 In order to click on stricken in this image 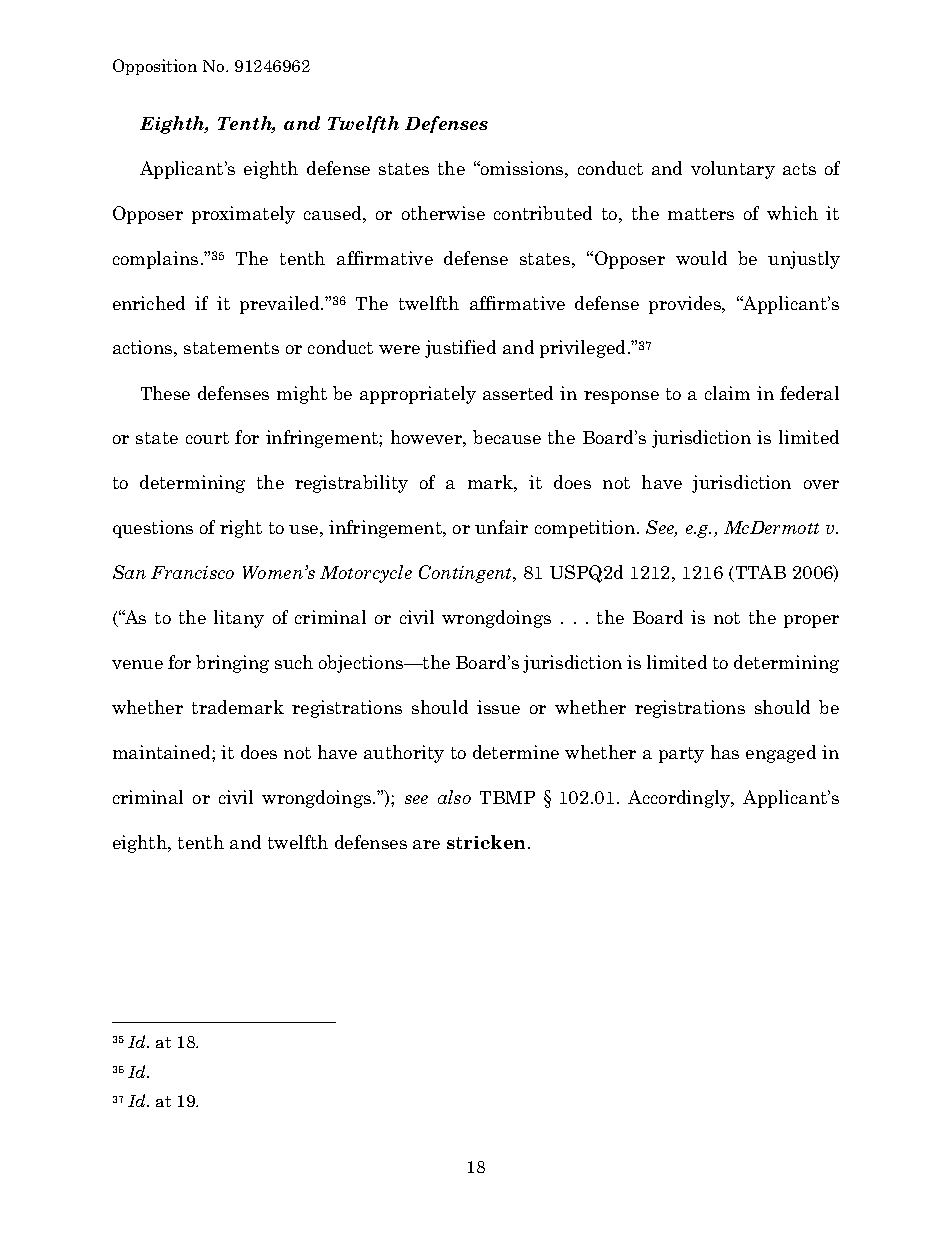, I will do `click(486, 842)`.
